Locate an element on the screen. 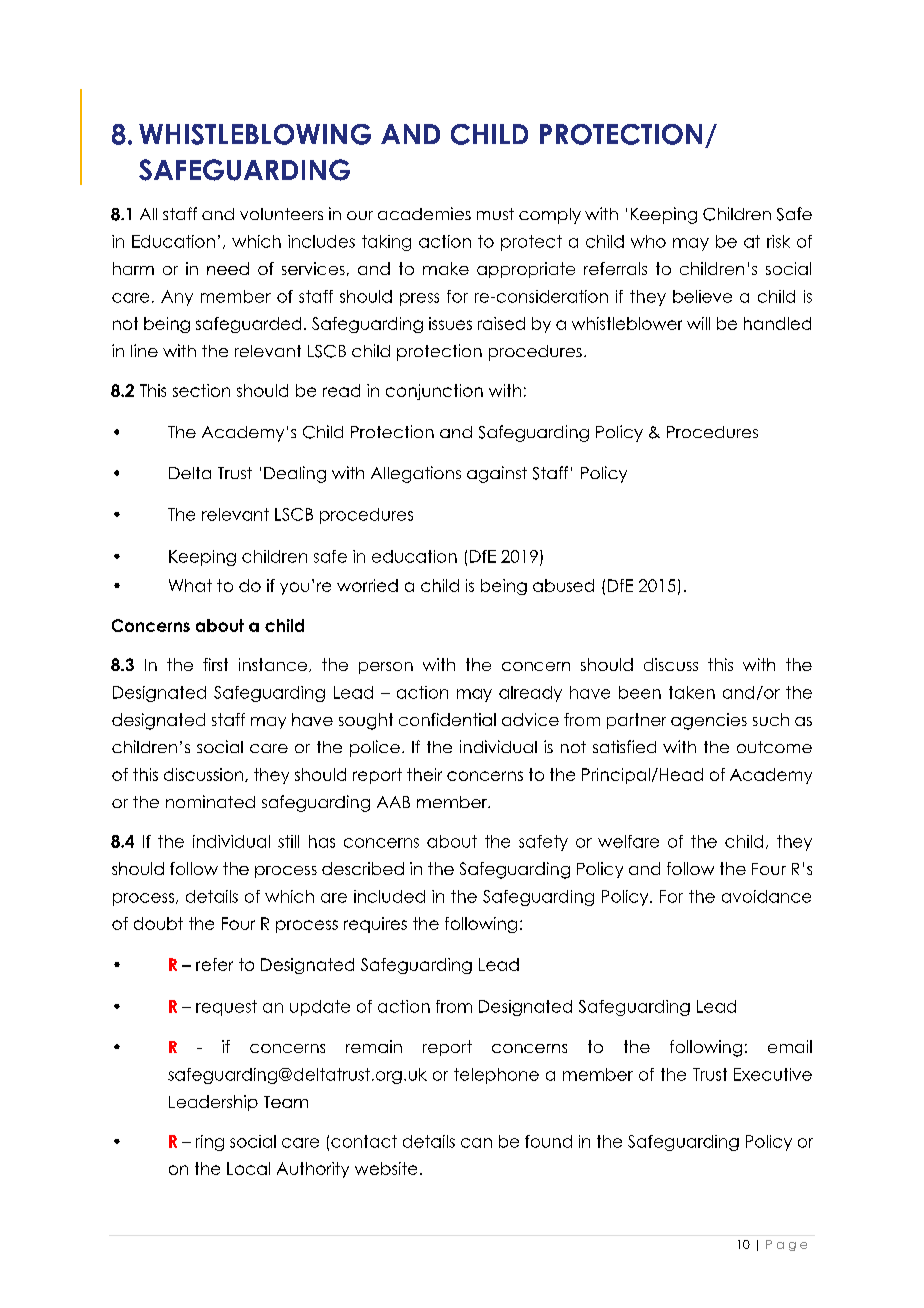  ring is located at coordinates (210, 1143).
